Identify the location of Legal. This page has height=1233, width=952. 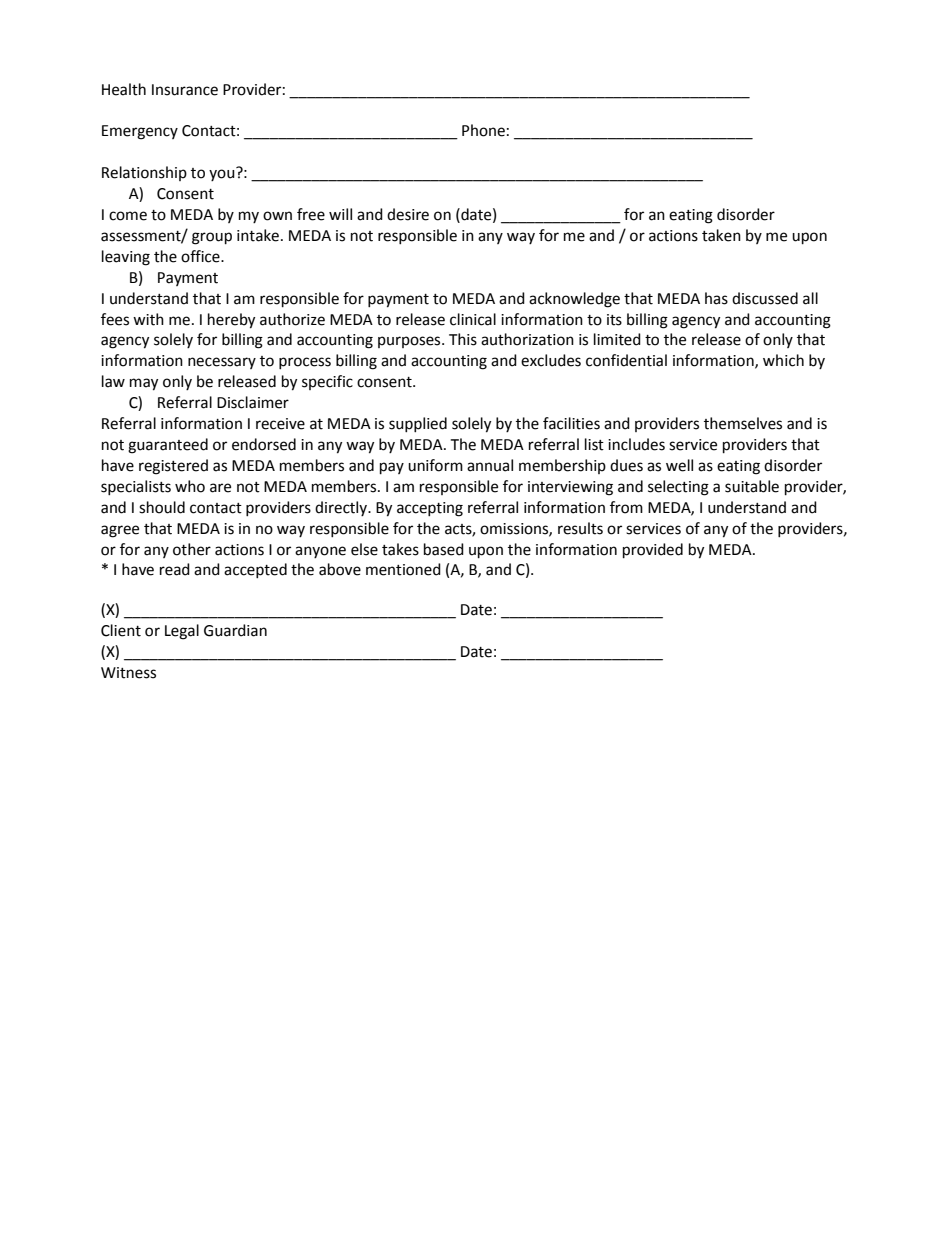
(182, 632).
